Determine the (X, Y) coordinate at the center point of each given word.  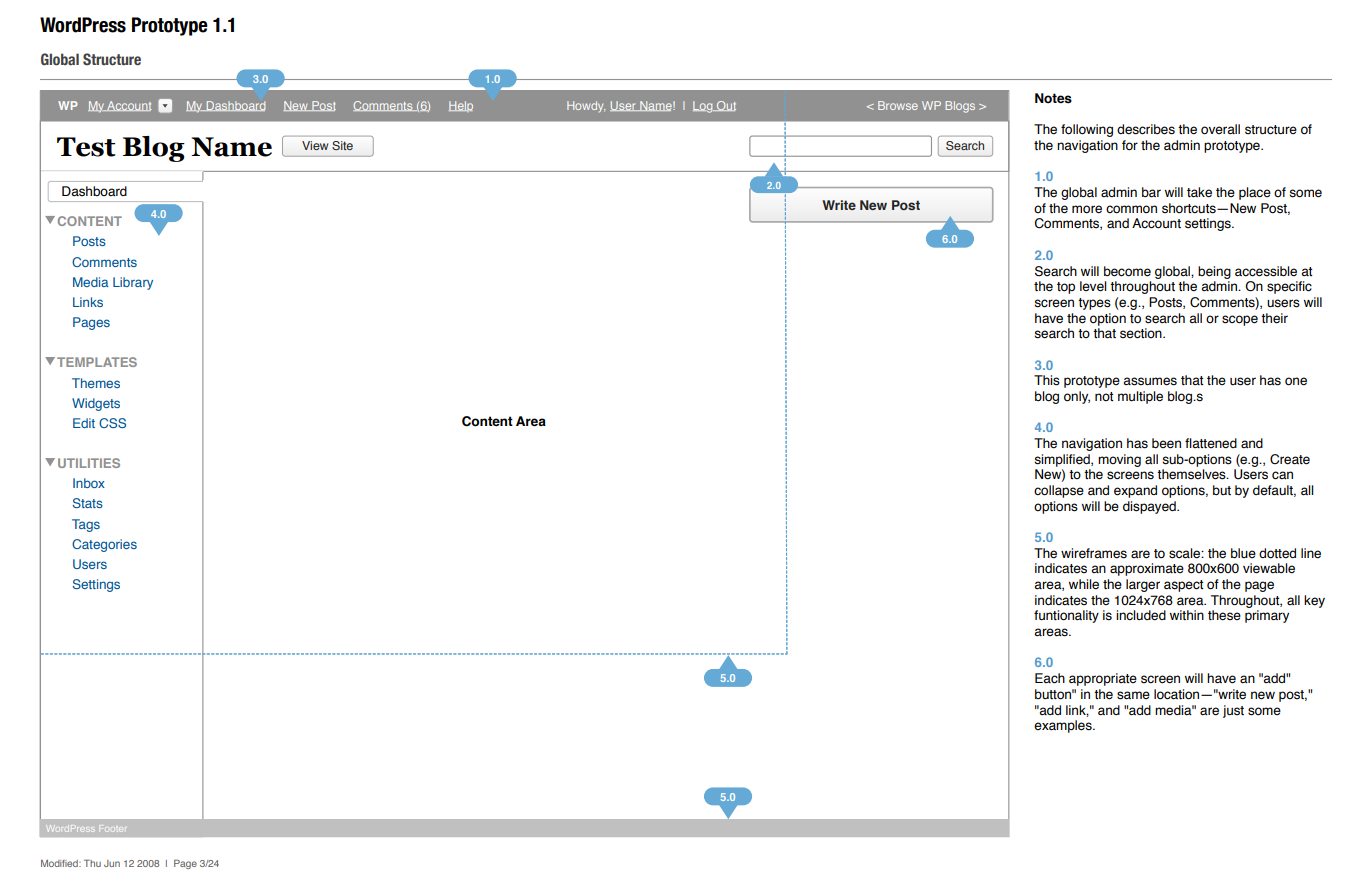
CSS (112, 423)
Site (342, 145)
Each (1050, 678)
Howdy (586, 106)
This (1047, 380)
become (1127, 271)
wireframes (1094, 553)
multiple (1140, 397)
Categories (104, 545)
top (1066, 288)
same (1133, 695)
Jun (112, 863)
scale (1185, 553)
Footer (113, 829)
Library (133, 283)
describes (1146, 129)
